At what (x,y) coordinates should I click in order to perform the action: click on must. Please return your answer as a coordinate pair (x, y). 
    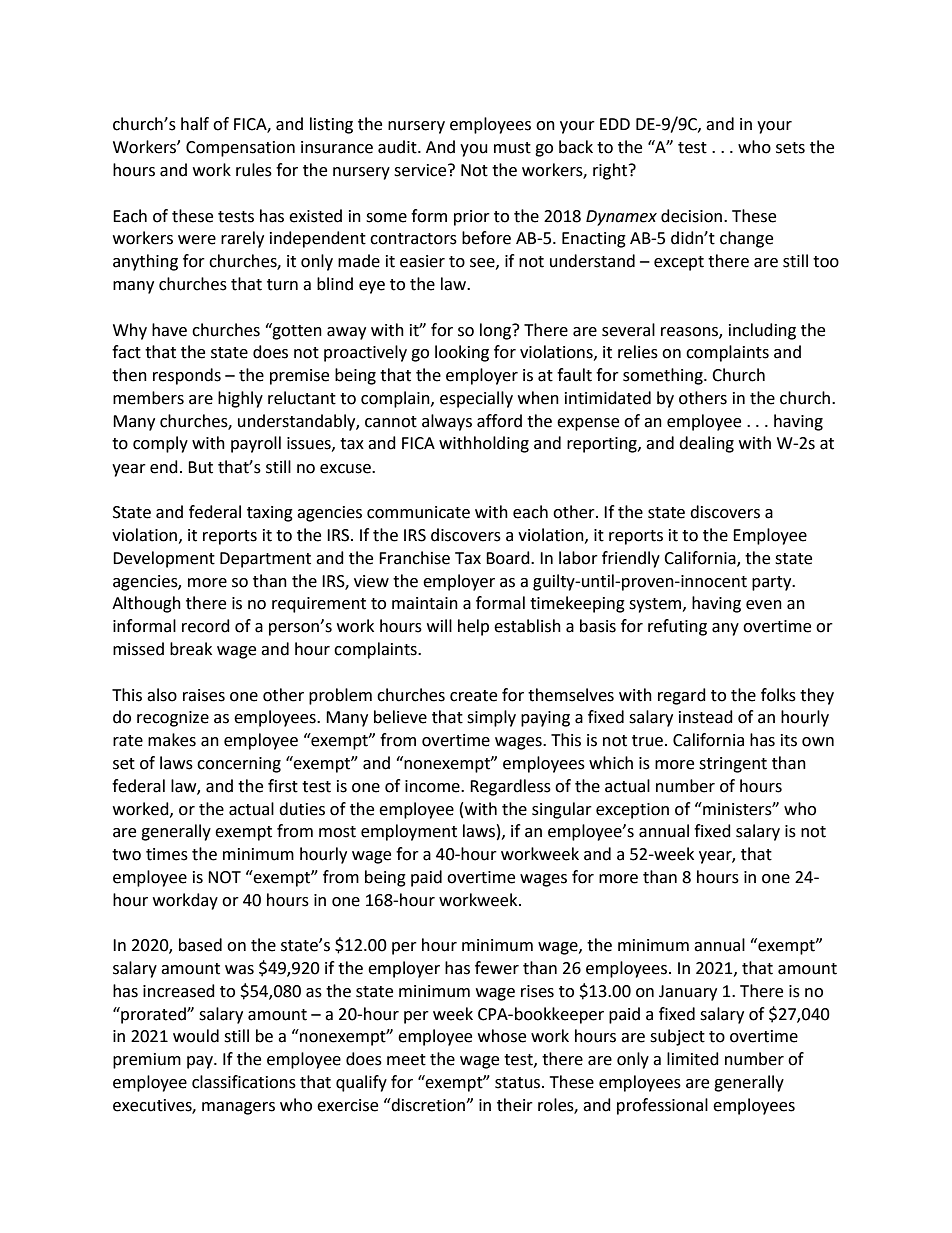
    Looking at the image, I should click on (512, 148).
